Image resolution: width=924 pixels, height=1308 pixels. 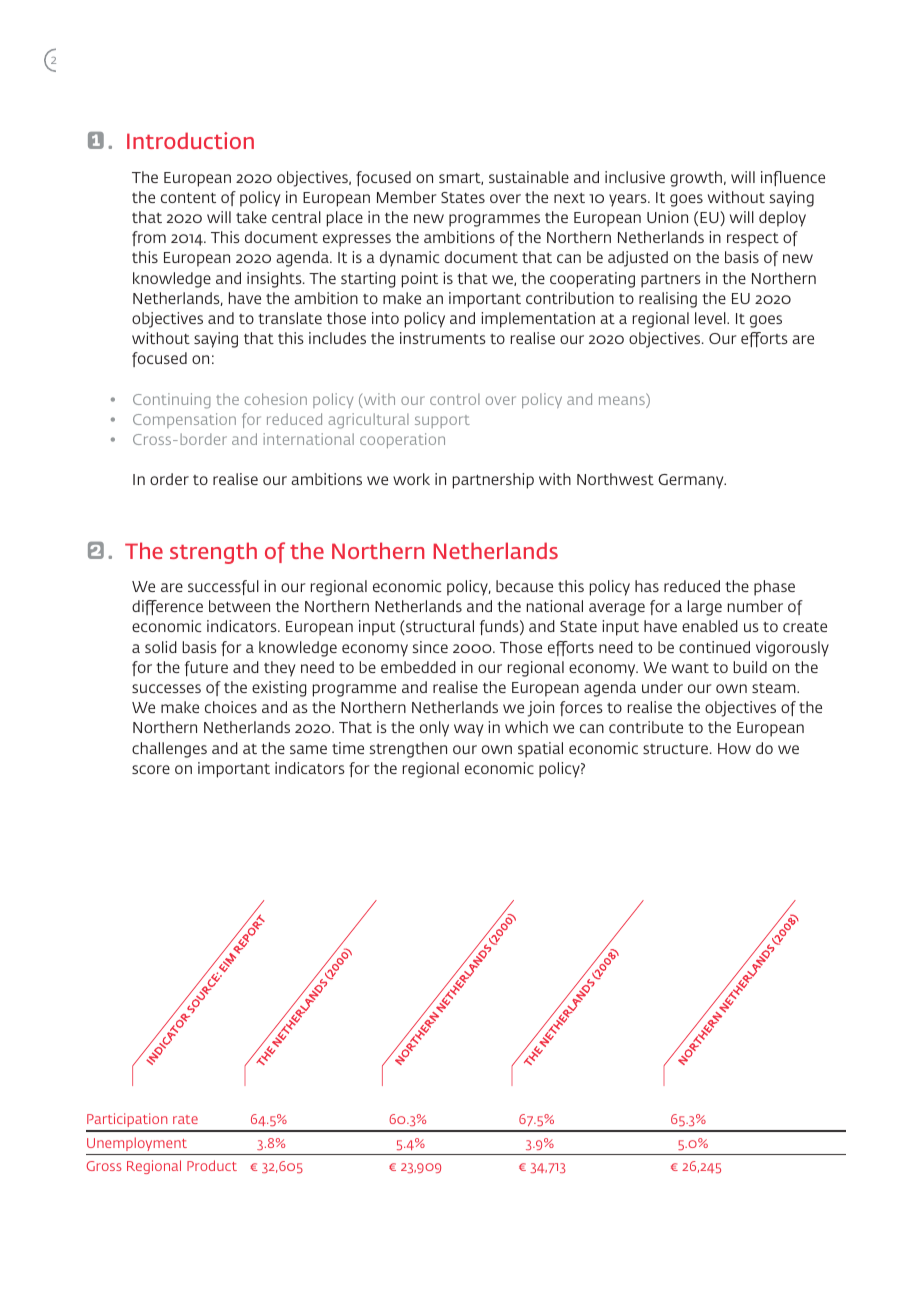 What do you see at coordinates (407, 197) in the page?
I see `Member` at bounding box center [407, 197].
